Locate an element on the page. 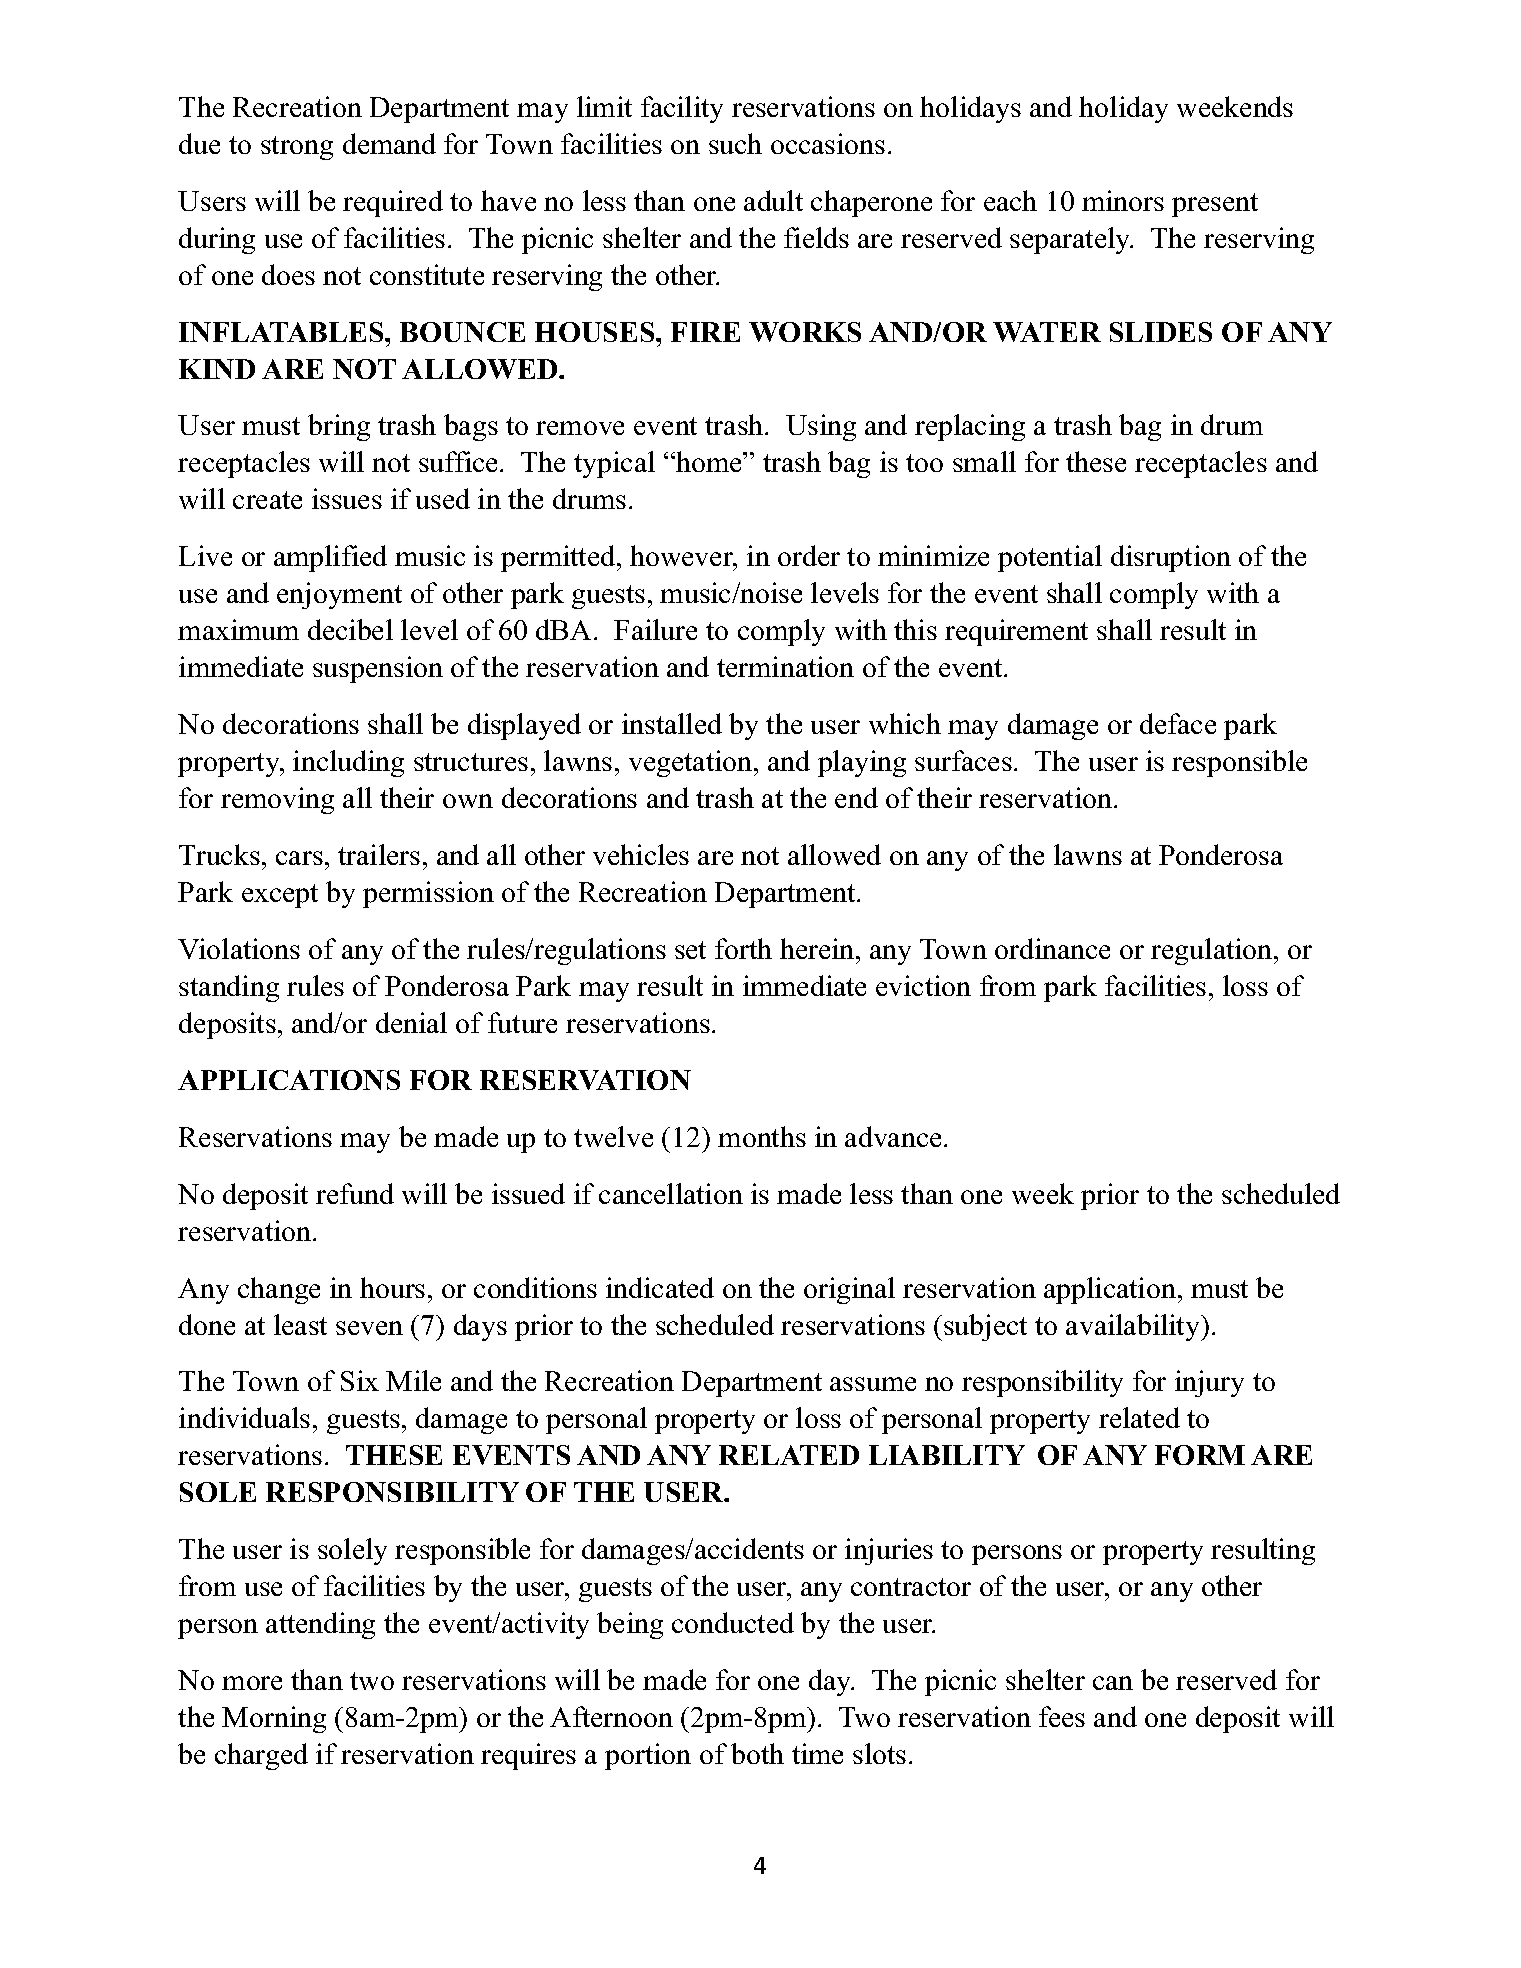  ordinance is located at coordinates (1052, 948).
